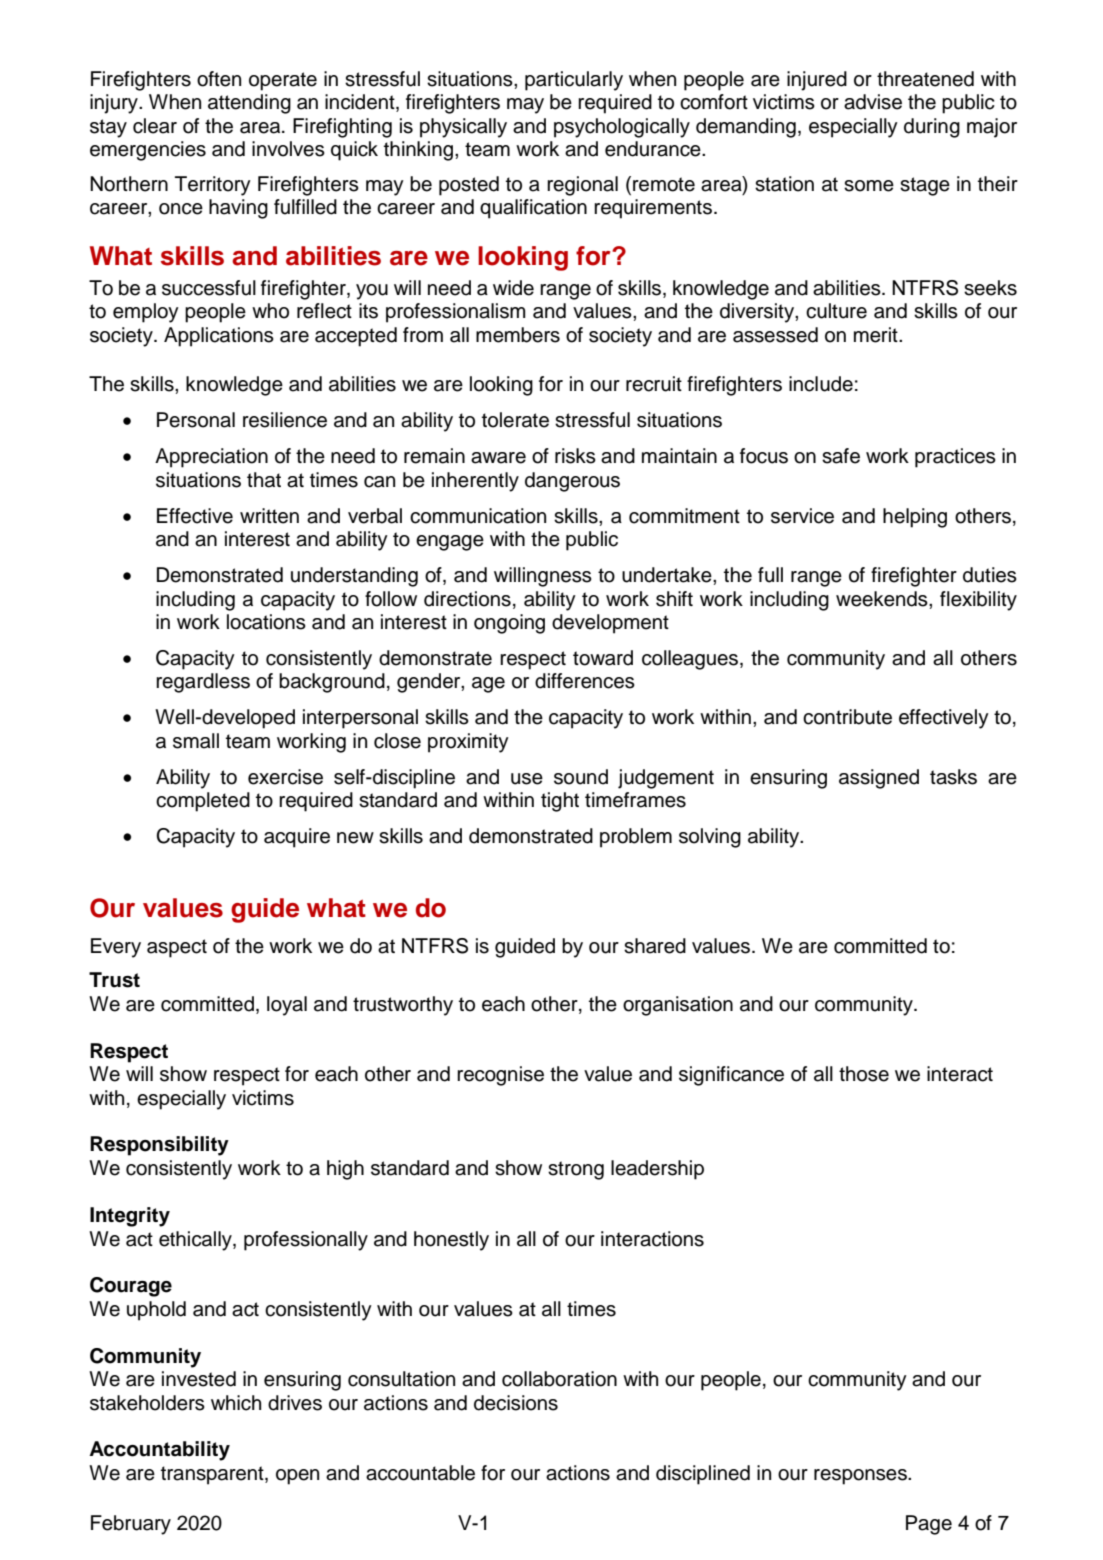 The width and height of the page is (1103, 1560). What do you see at coordinates (249, 104) in the page?
I see `attending` at bounding box center [249, 104].
